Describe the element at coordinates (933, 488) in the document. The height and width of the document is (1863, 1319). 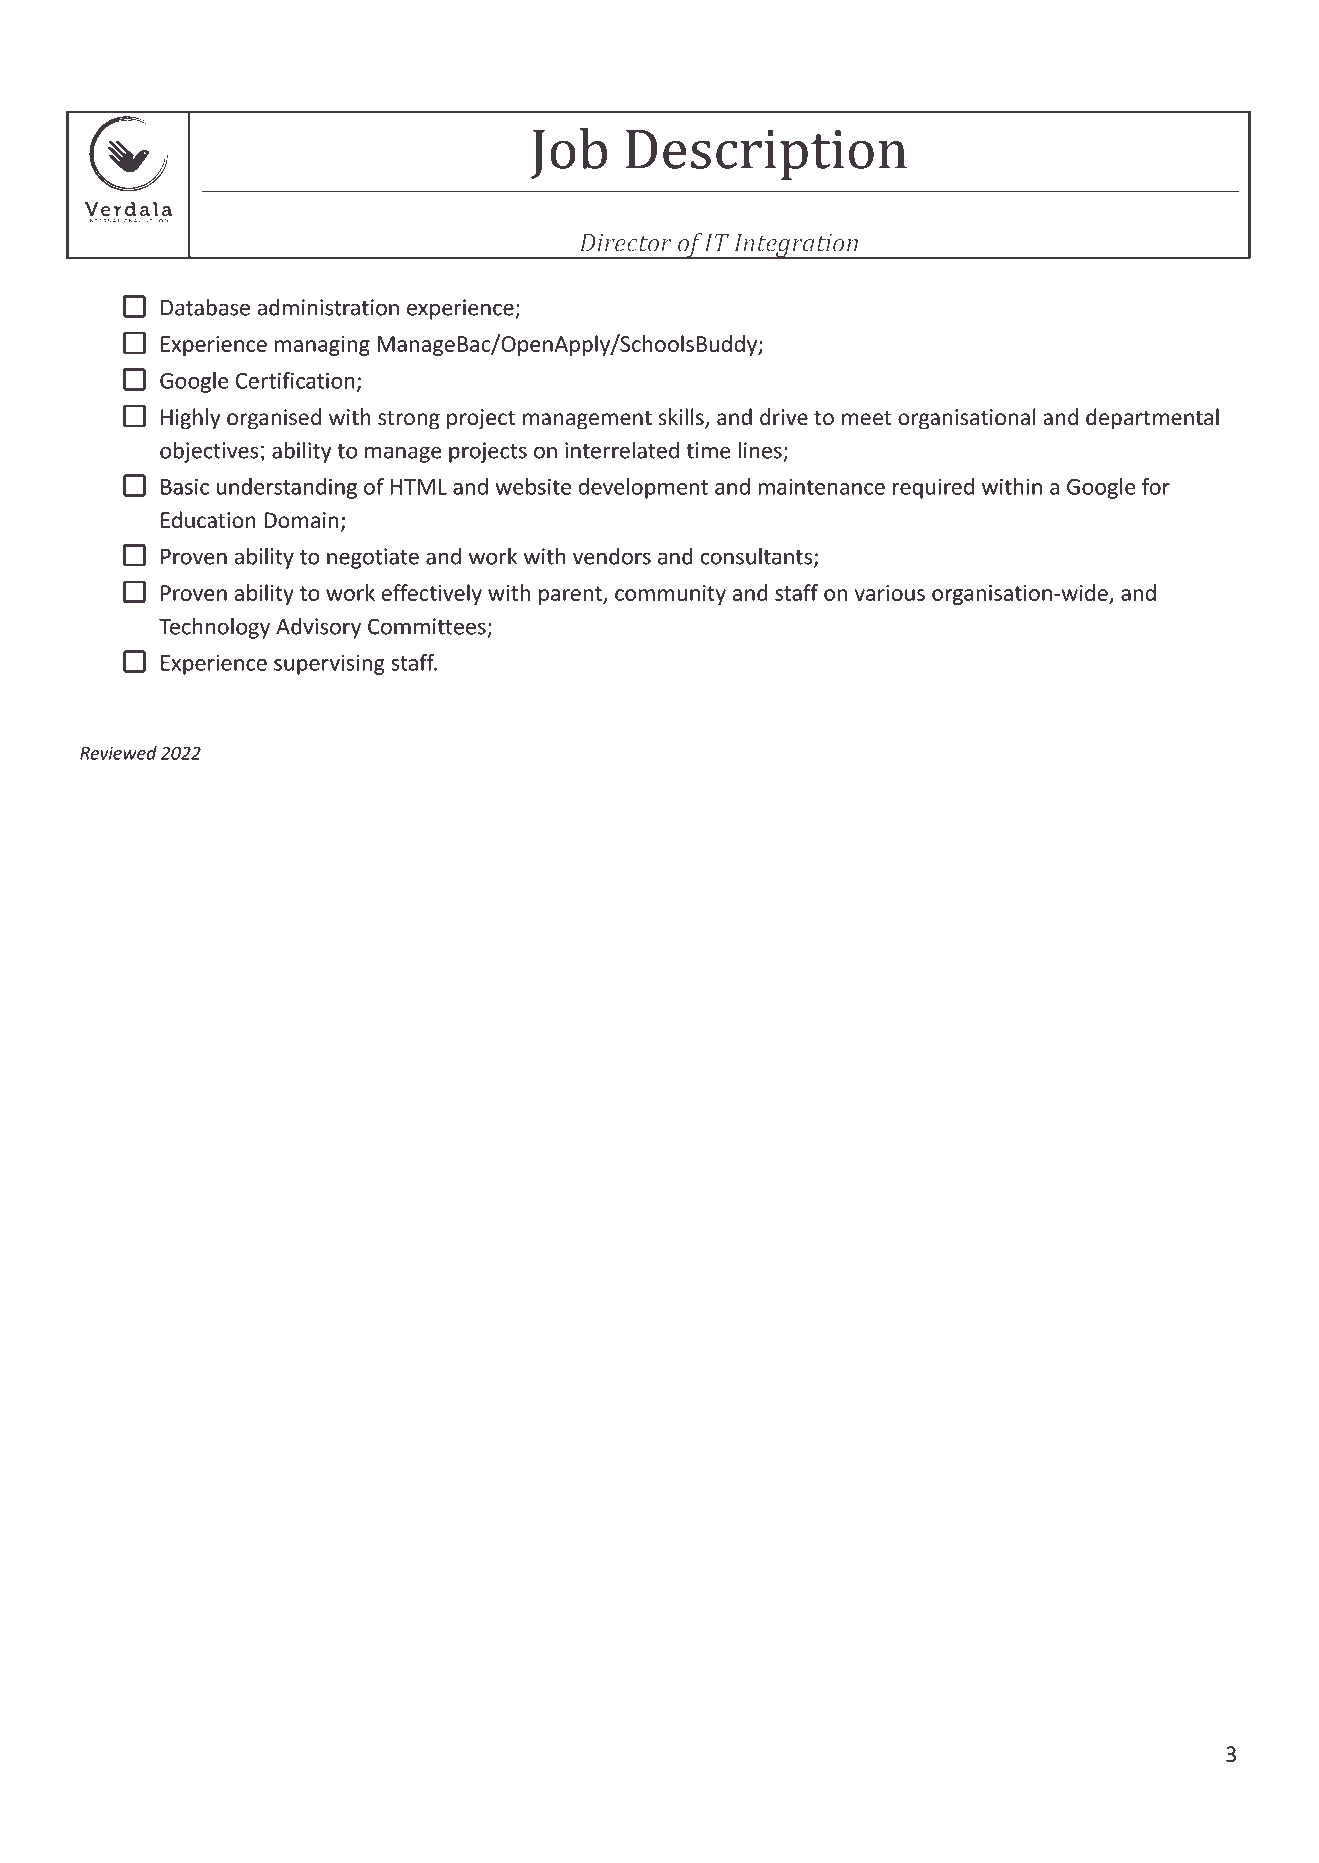
I see `required` at that location.
